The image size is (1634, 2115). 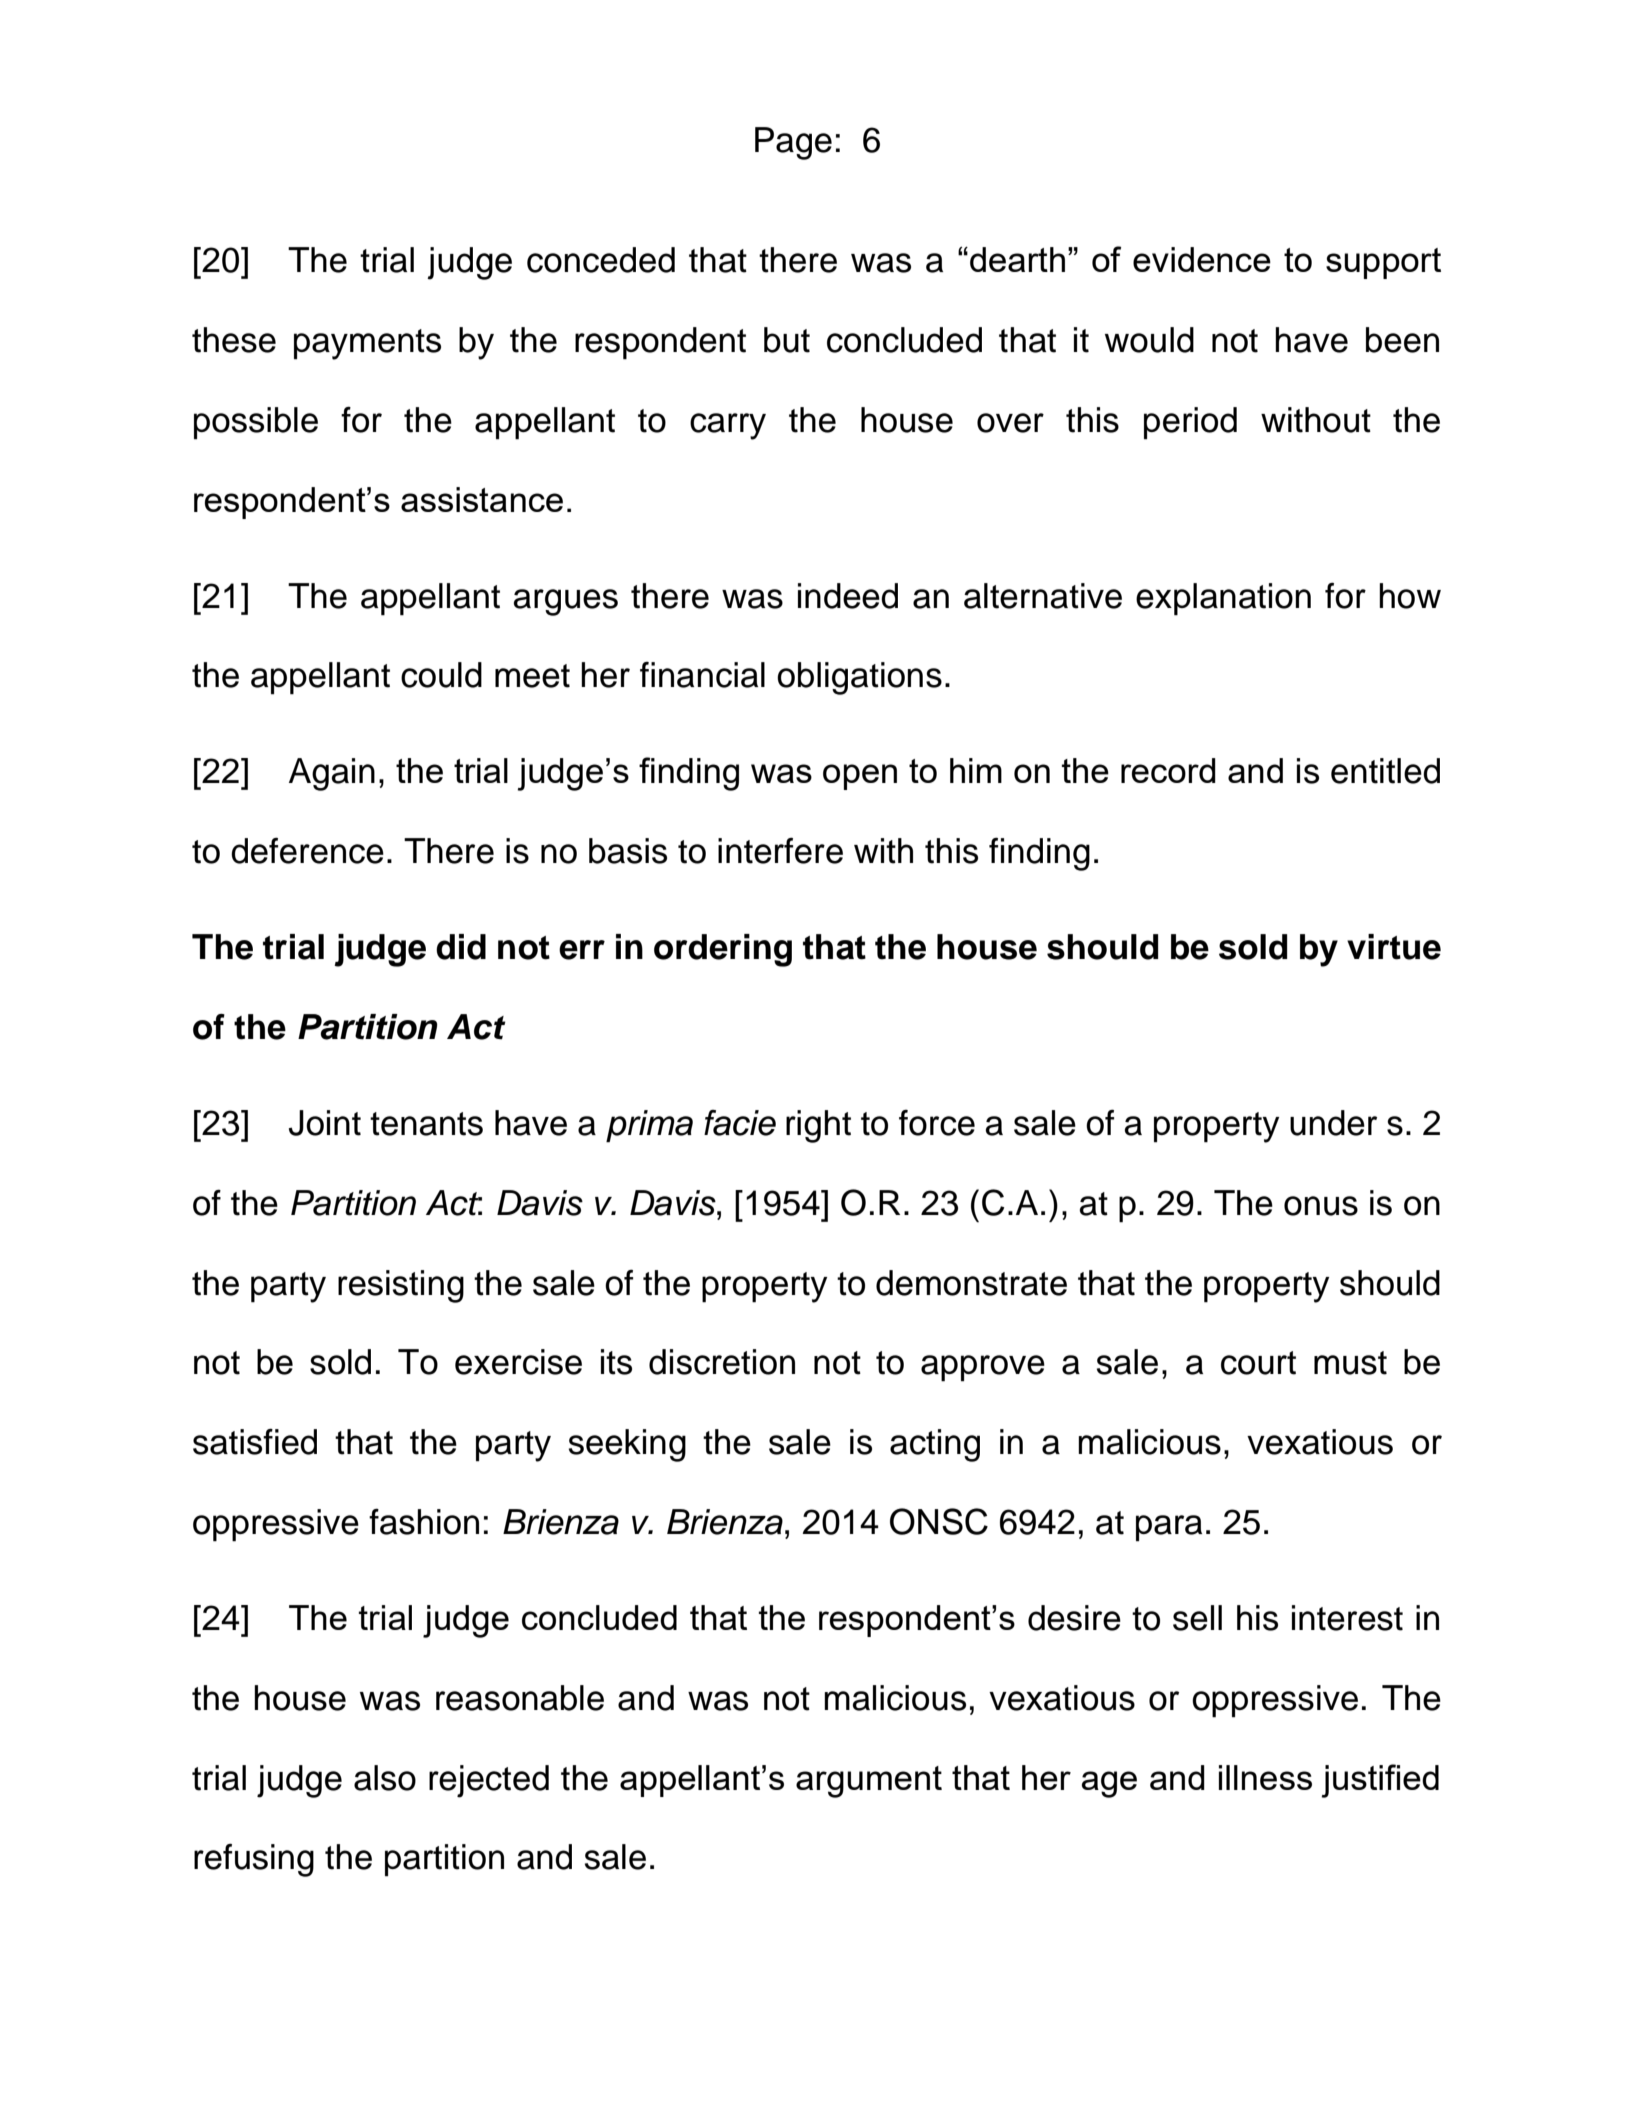 I want to click on onus, so click(x=1321, y=1206).
